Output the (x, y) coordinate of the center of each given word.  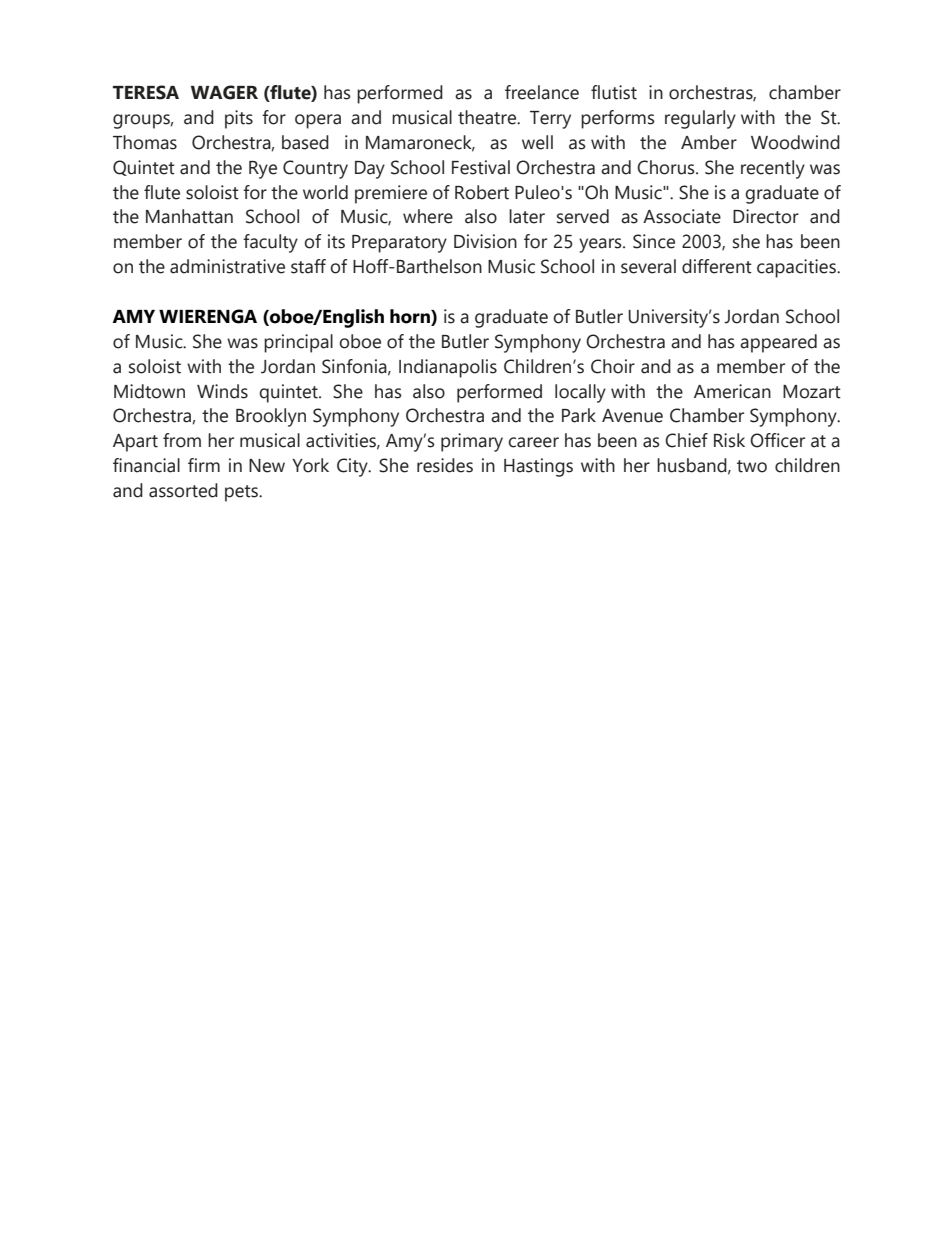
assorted (183, 490)
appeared (778, 343)
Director (766, 216)
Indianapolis (448, 368)
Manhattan (189, 216)
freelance (542, 92)
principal (298, 343)
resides (445, 465)
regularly (700, 119)
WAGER (224, 92)
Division (485, 241)
